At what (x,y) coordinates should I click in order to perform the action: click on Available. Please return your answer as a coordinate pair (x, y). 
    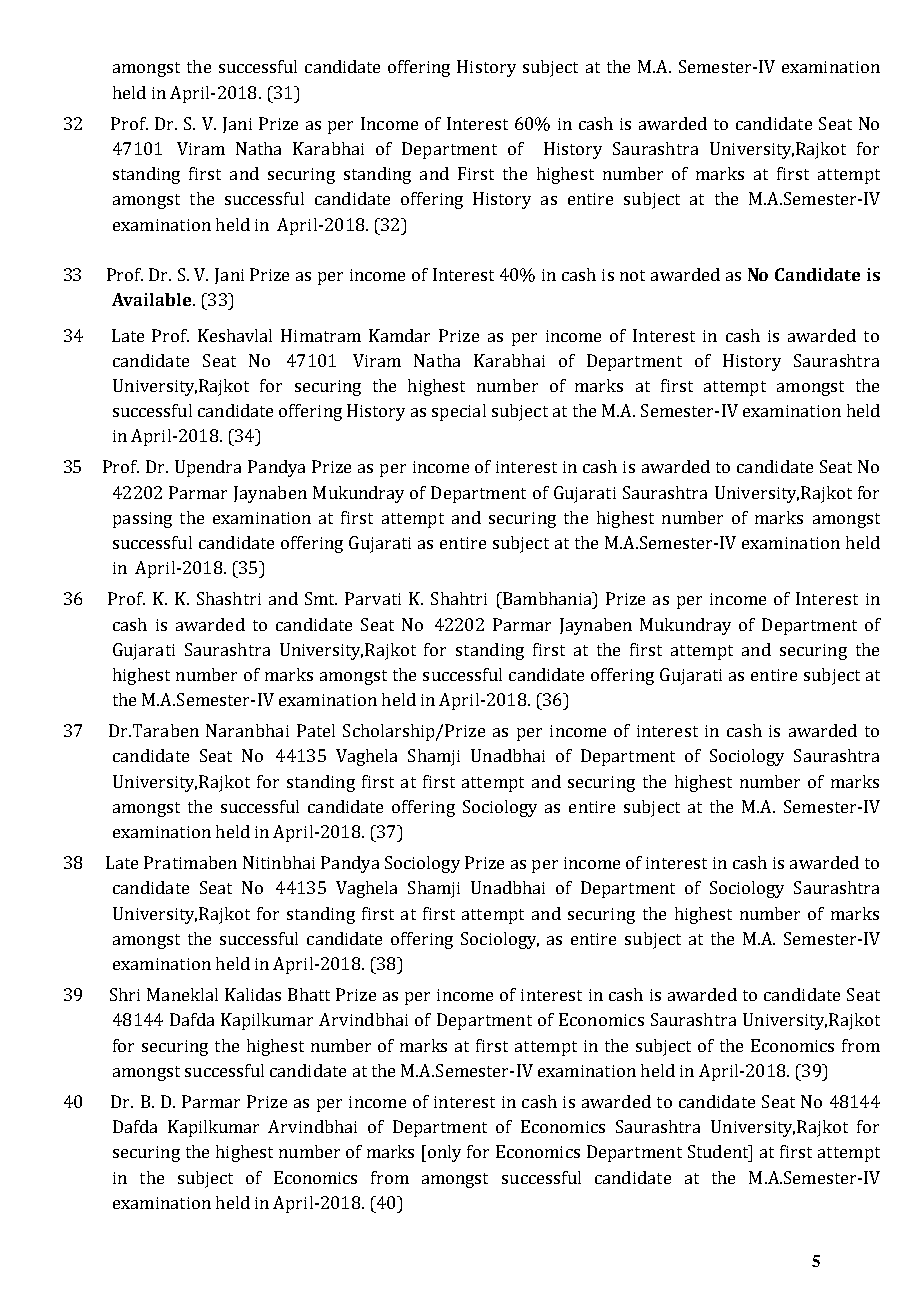
    Looking at the image, I should click on (153, 299).
